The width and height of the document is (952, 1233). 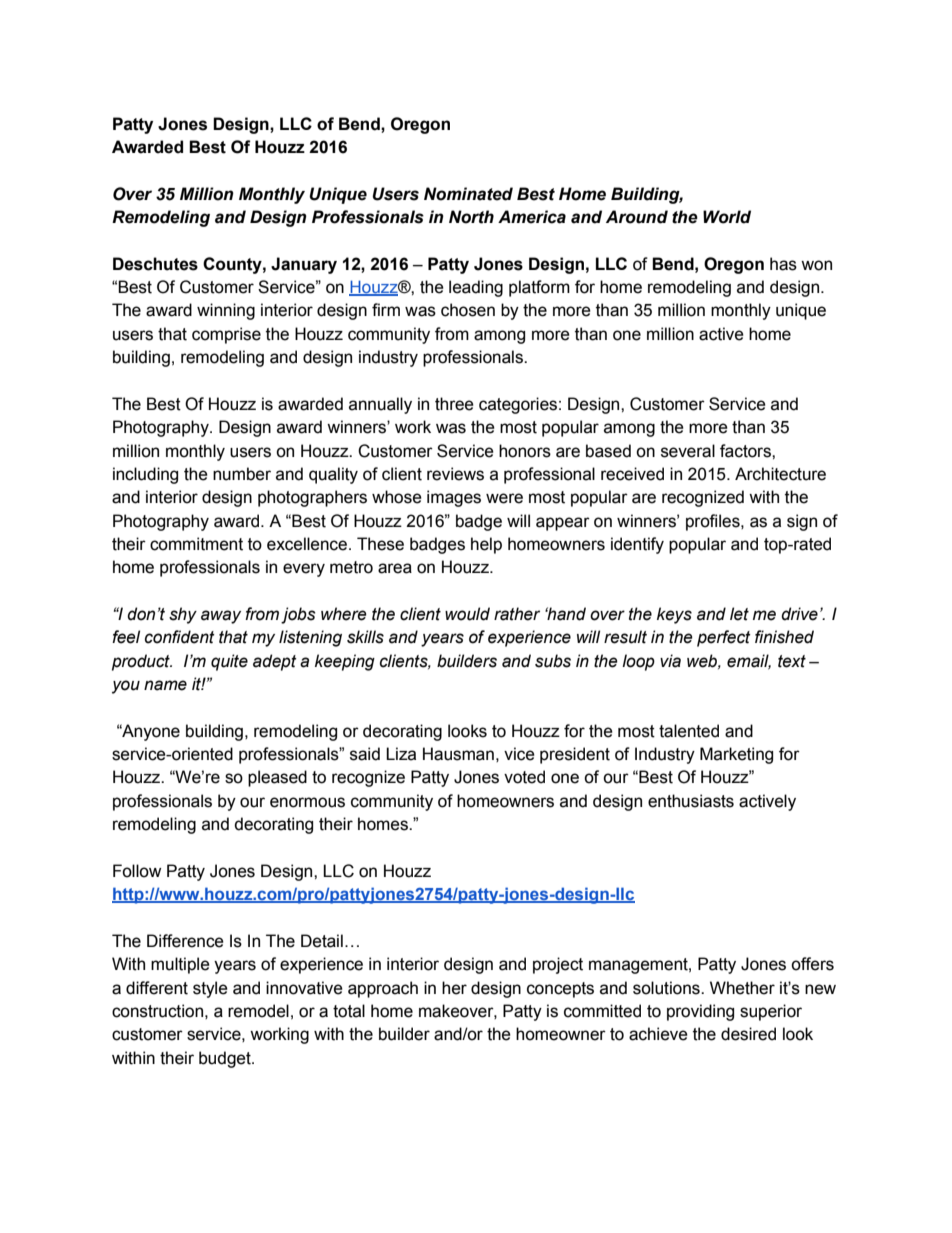 I want to click on would, so click(x=467, y=614).
